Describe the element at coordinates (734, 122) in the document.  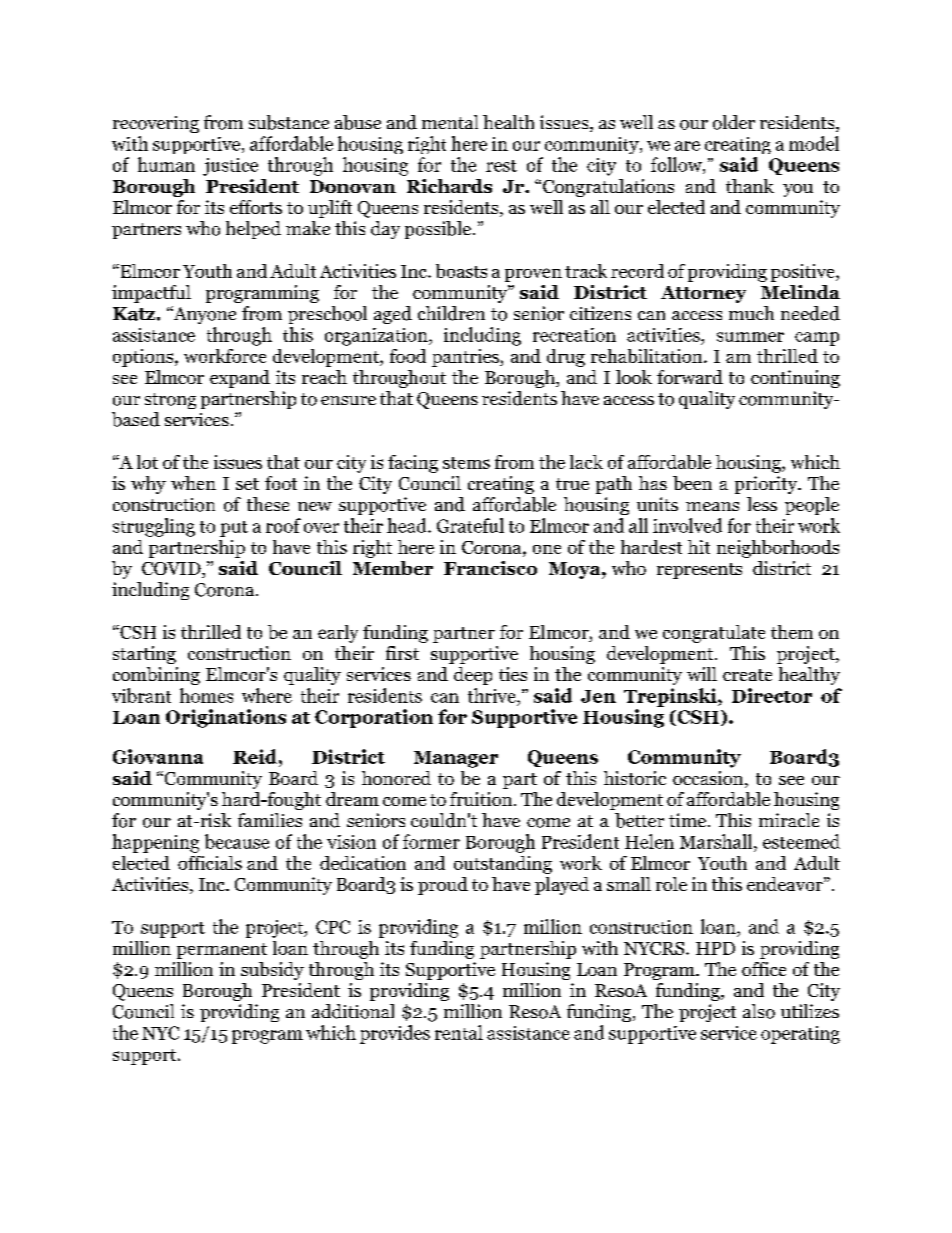
I see `older` at that location.
